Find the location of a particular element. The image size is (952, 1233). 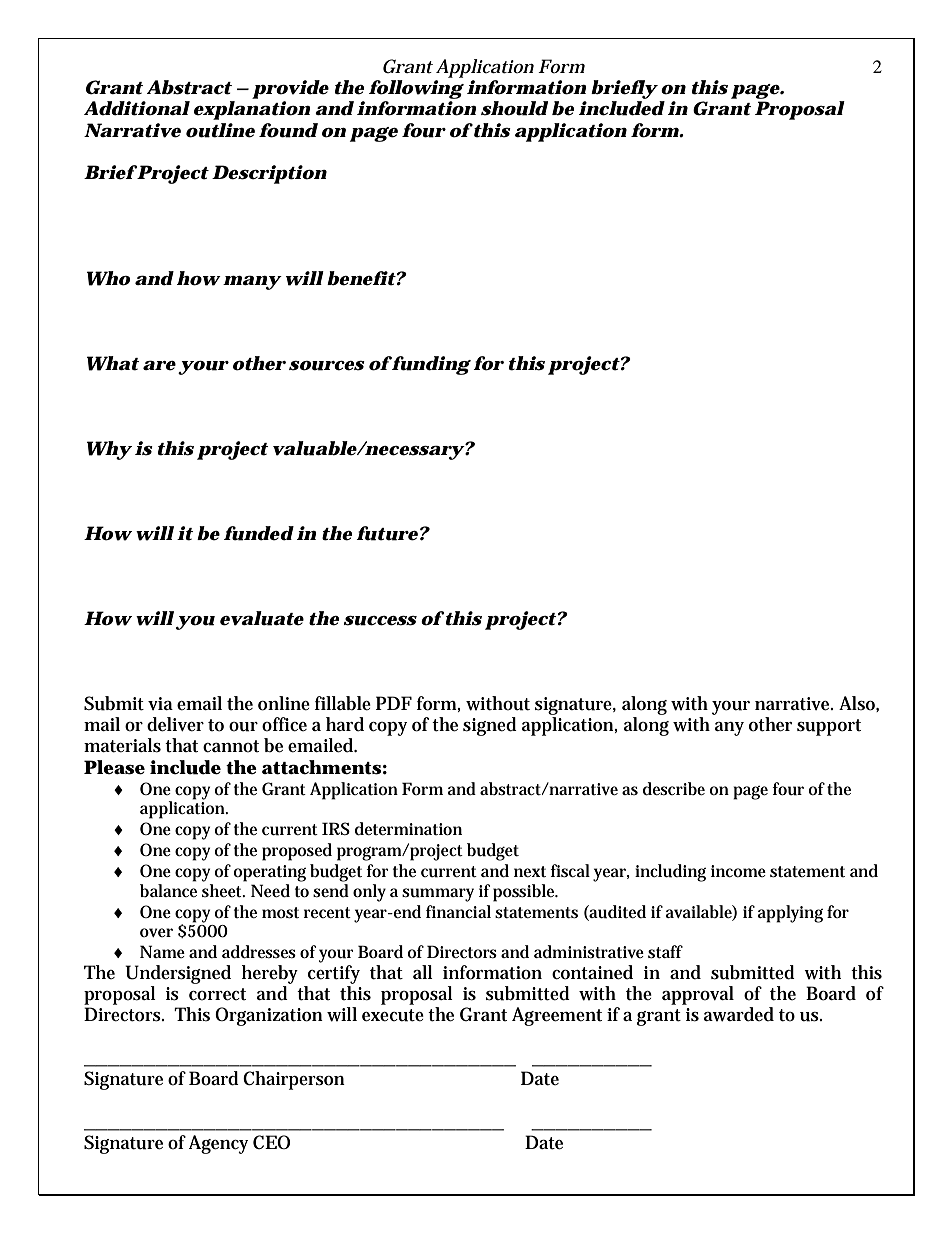

income is located at coordinates (738, 871).
